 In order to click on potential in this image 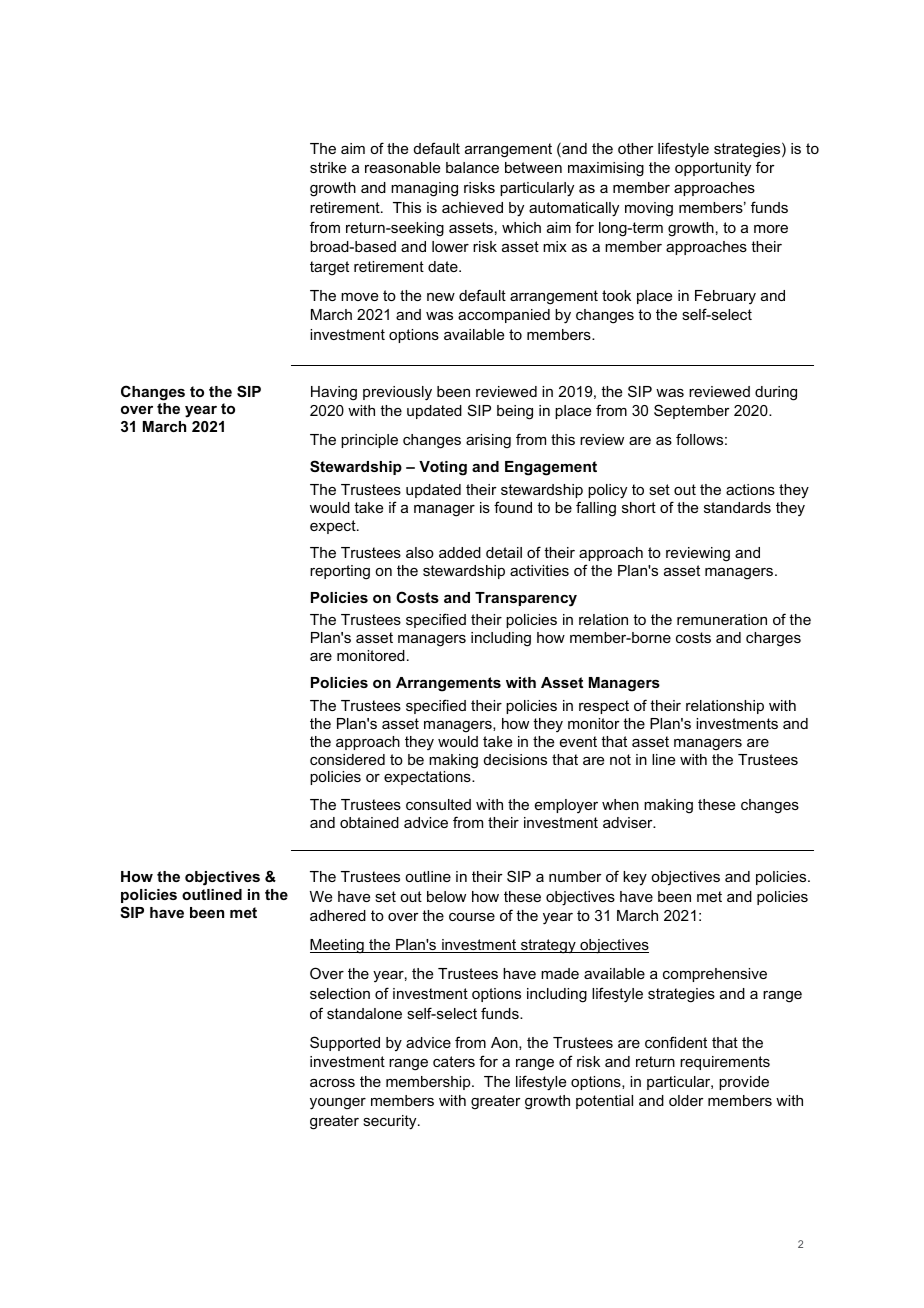, I will do `click(604, 1102)`.
